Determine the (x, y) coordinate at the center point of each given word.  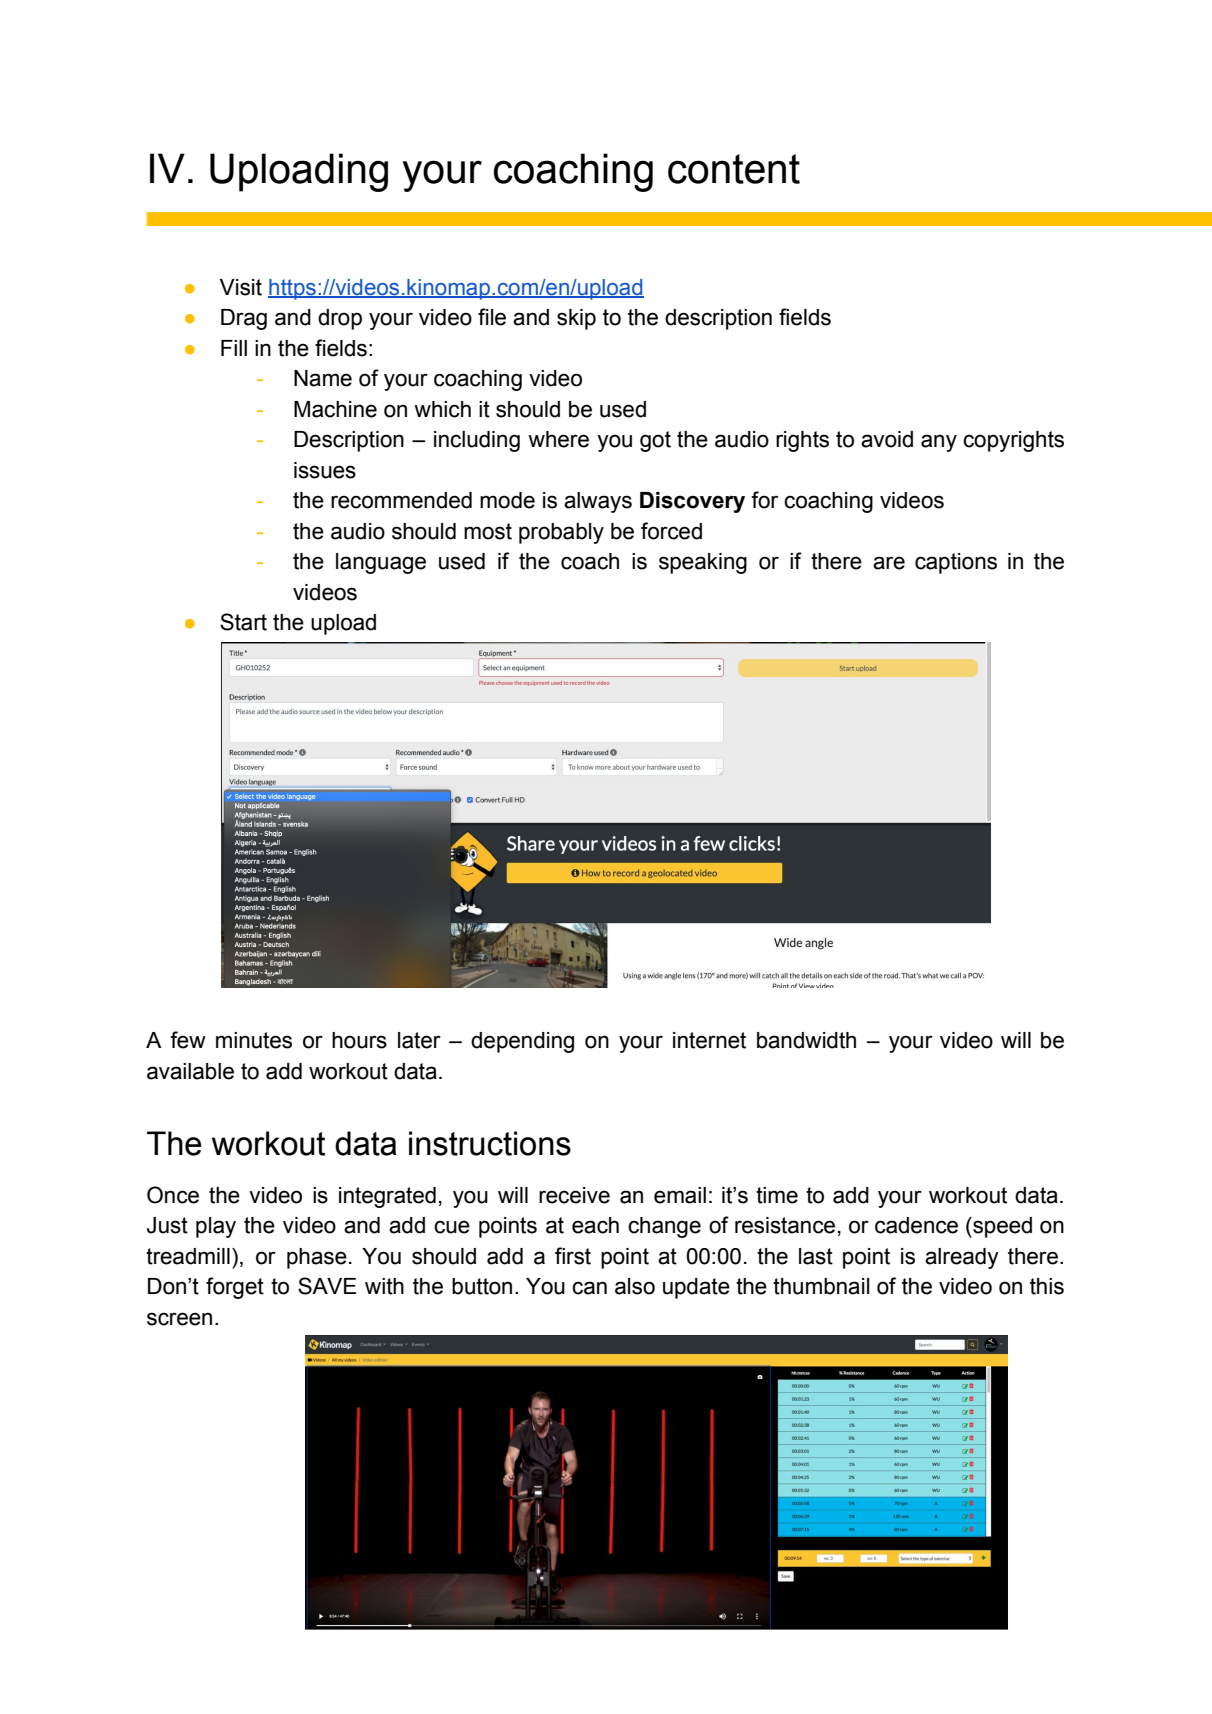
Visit (241, 287)
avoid (887, 439)
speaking (703, 563)
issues (325, 470)
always (598, 502)
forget (235, 1288)
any (939, 443)
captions (956, 563)
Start (243, 622)
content (734, 169)
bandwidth (806, 1040)
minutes (254, 1040)
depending (522, 1042)
